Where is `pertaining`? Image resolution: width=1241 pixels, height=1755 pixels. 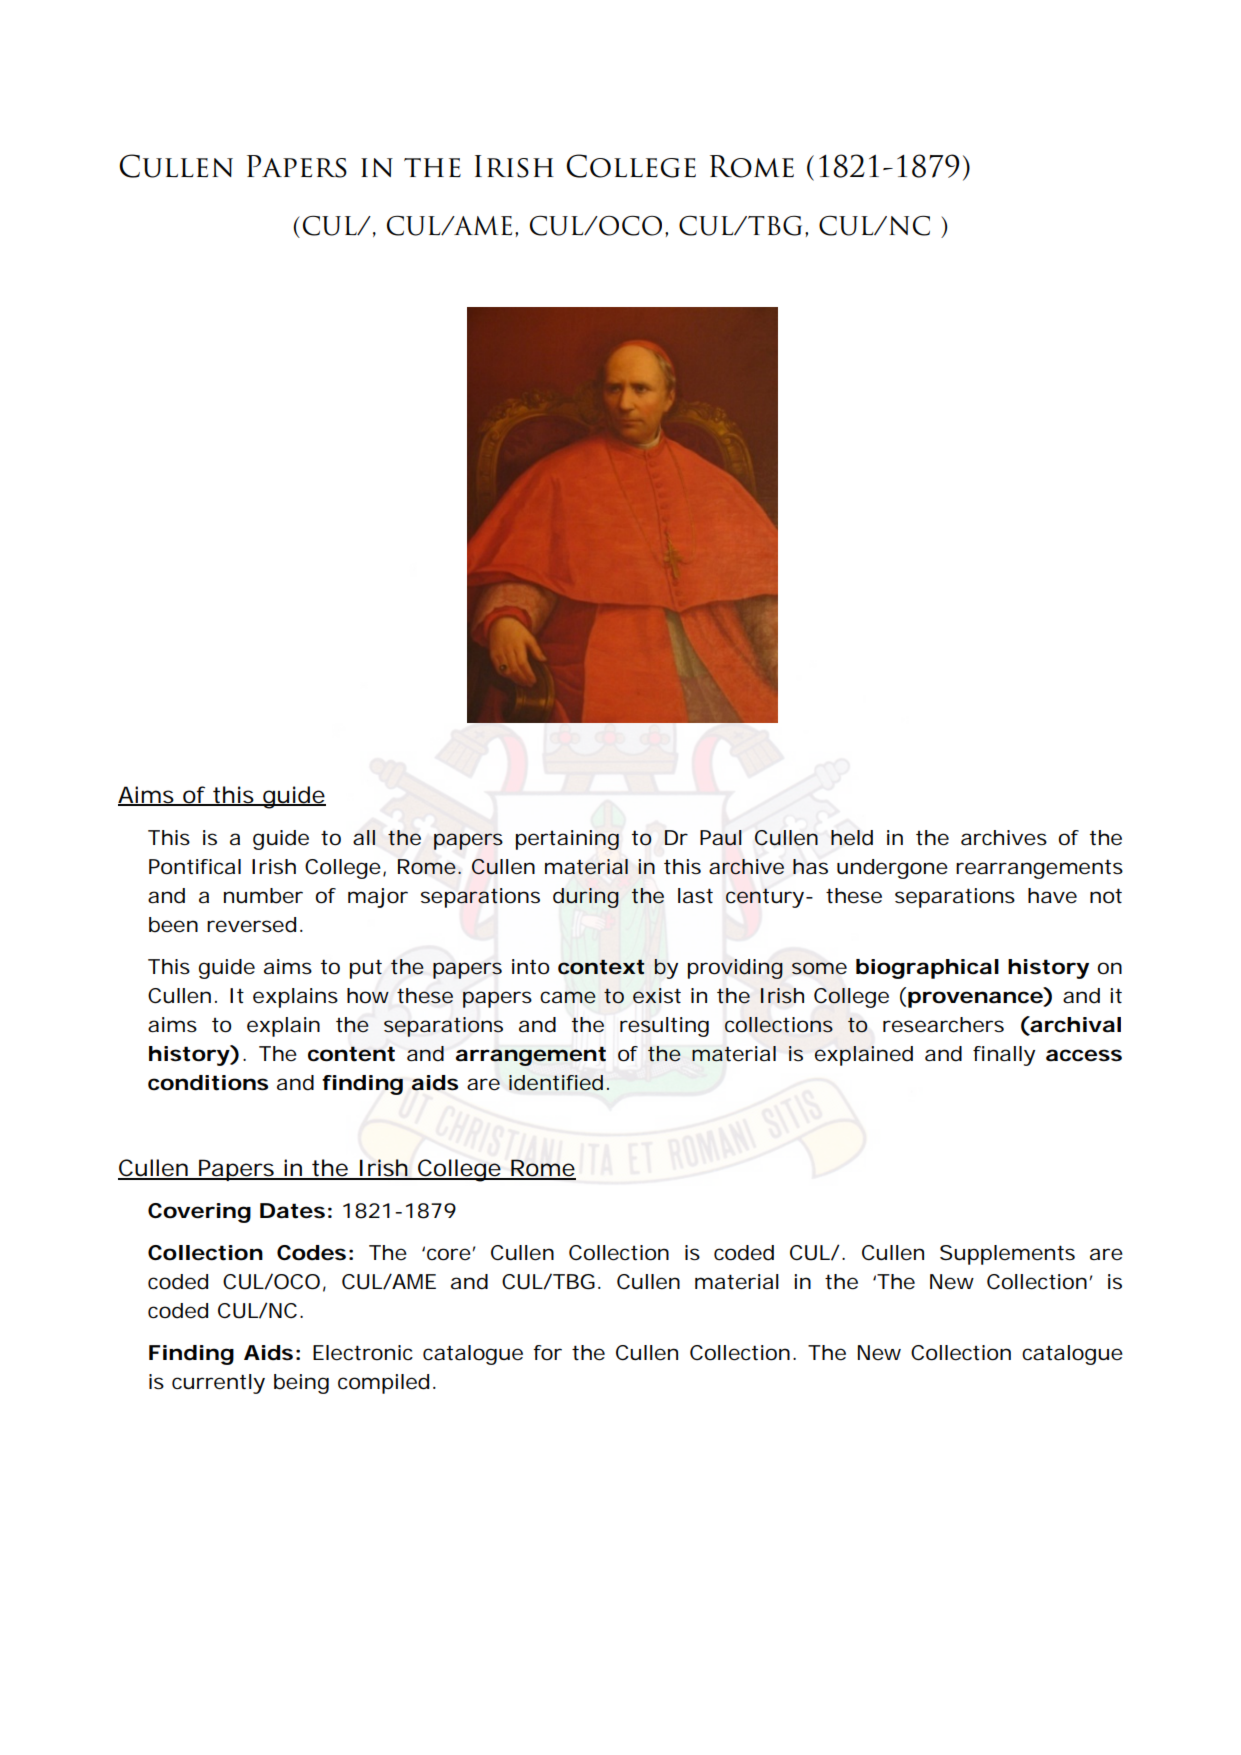
pertaining is located at coordinates (567, 840).
